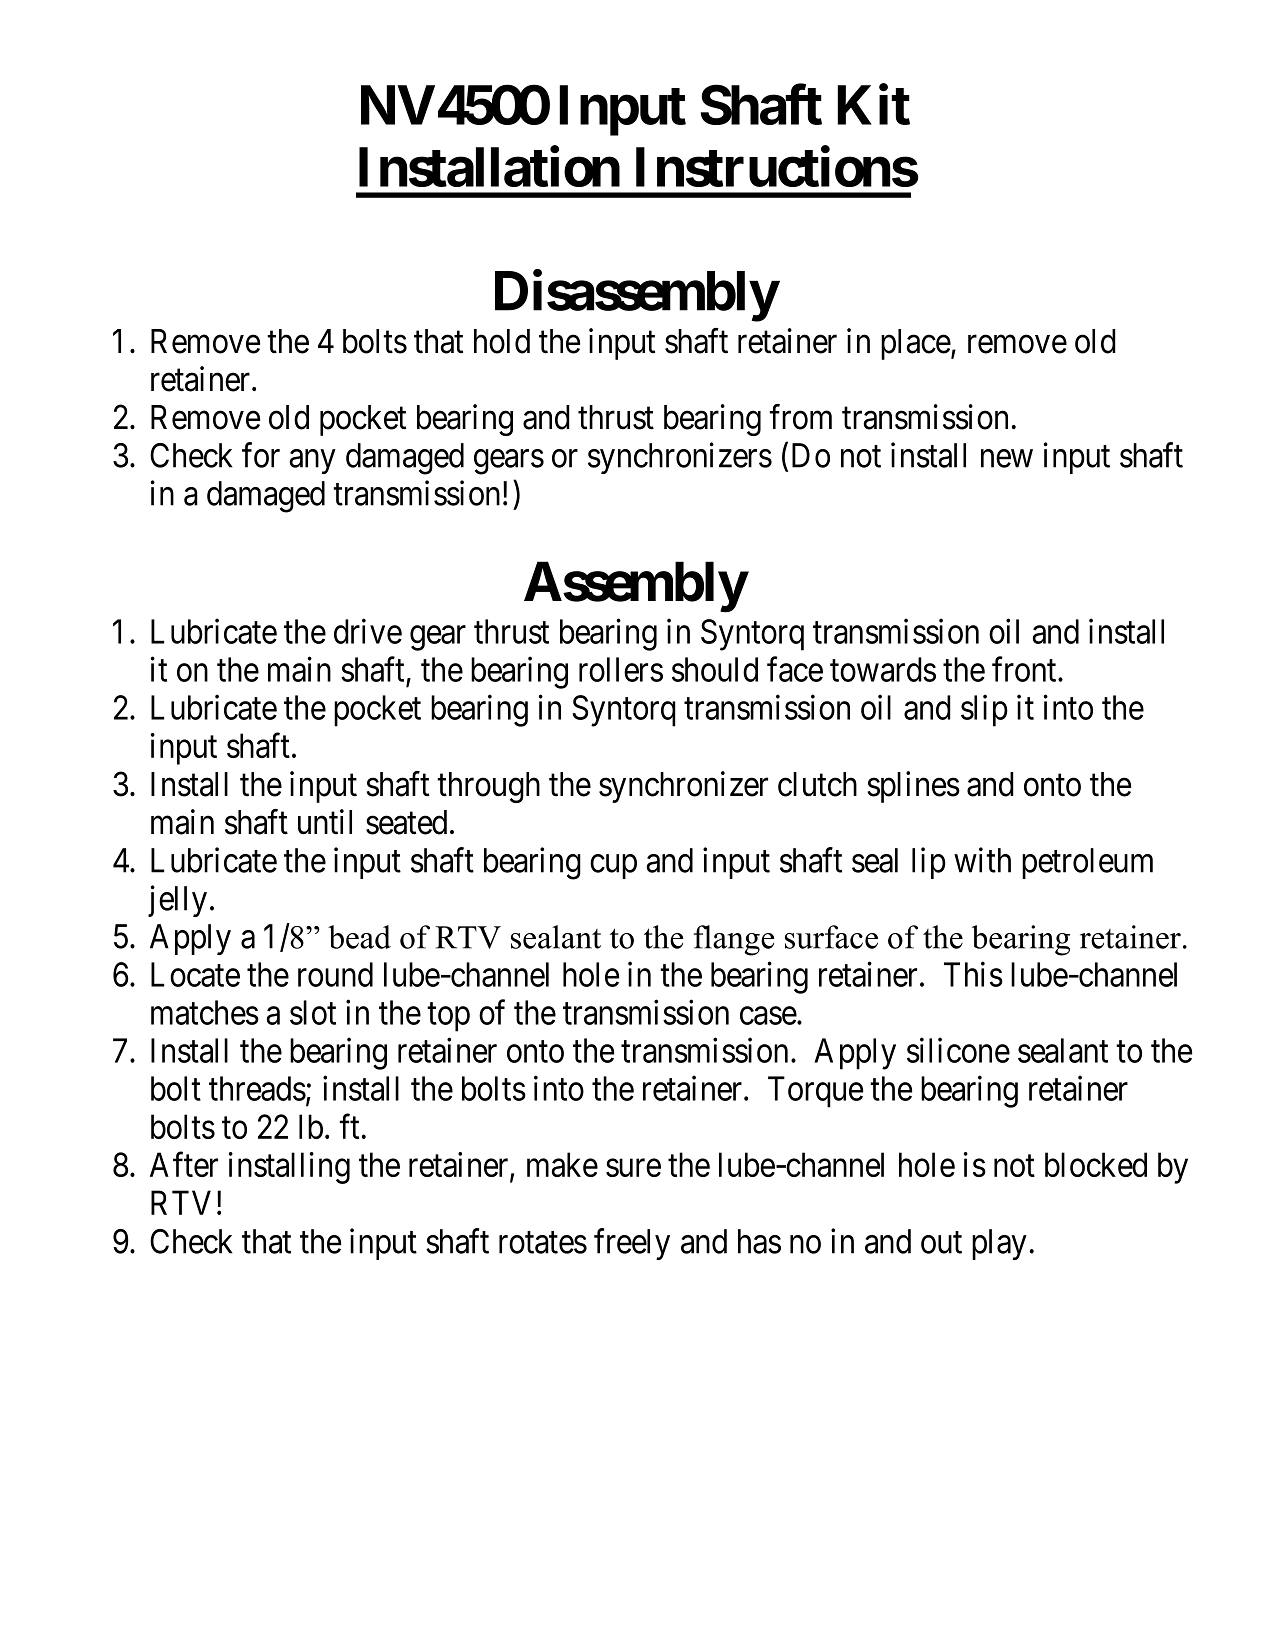  Describe the element at coordinates (632, 1244) in the screenshot. I see `freely` at that location.
